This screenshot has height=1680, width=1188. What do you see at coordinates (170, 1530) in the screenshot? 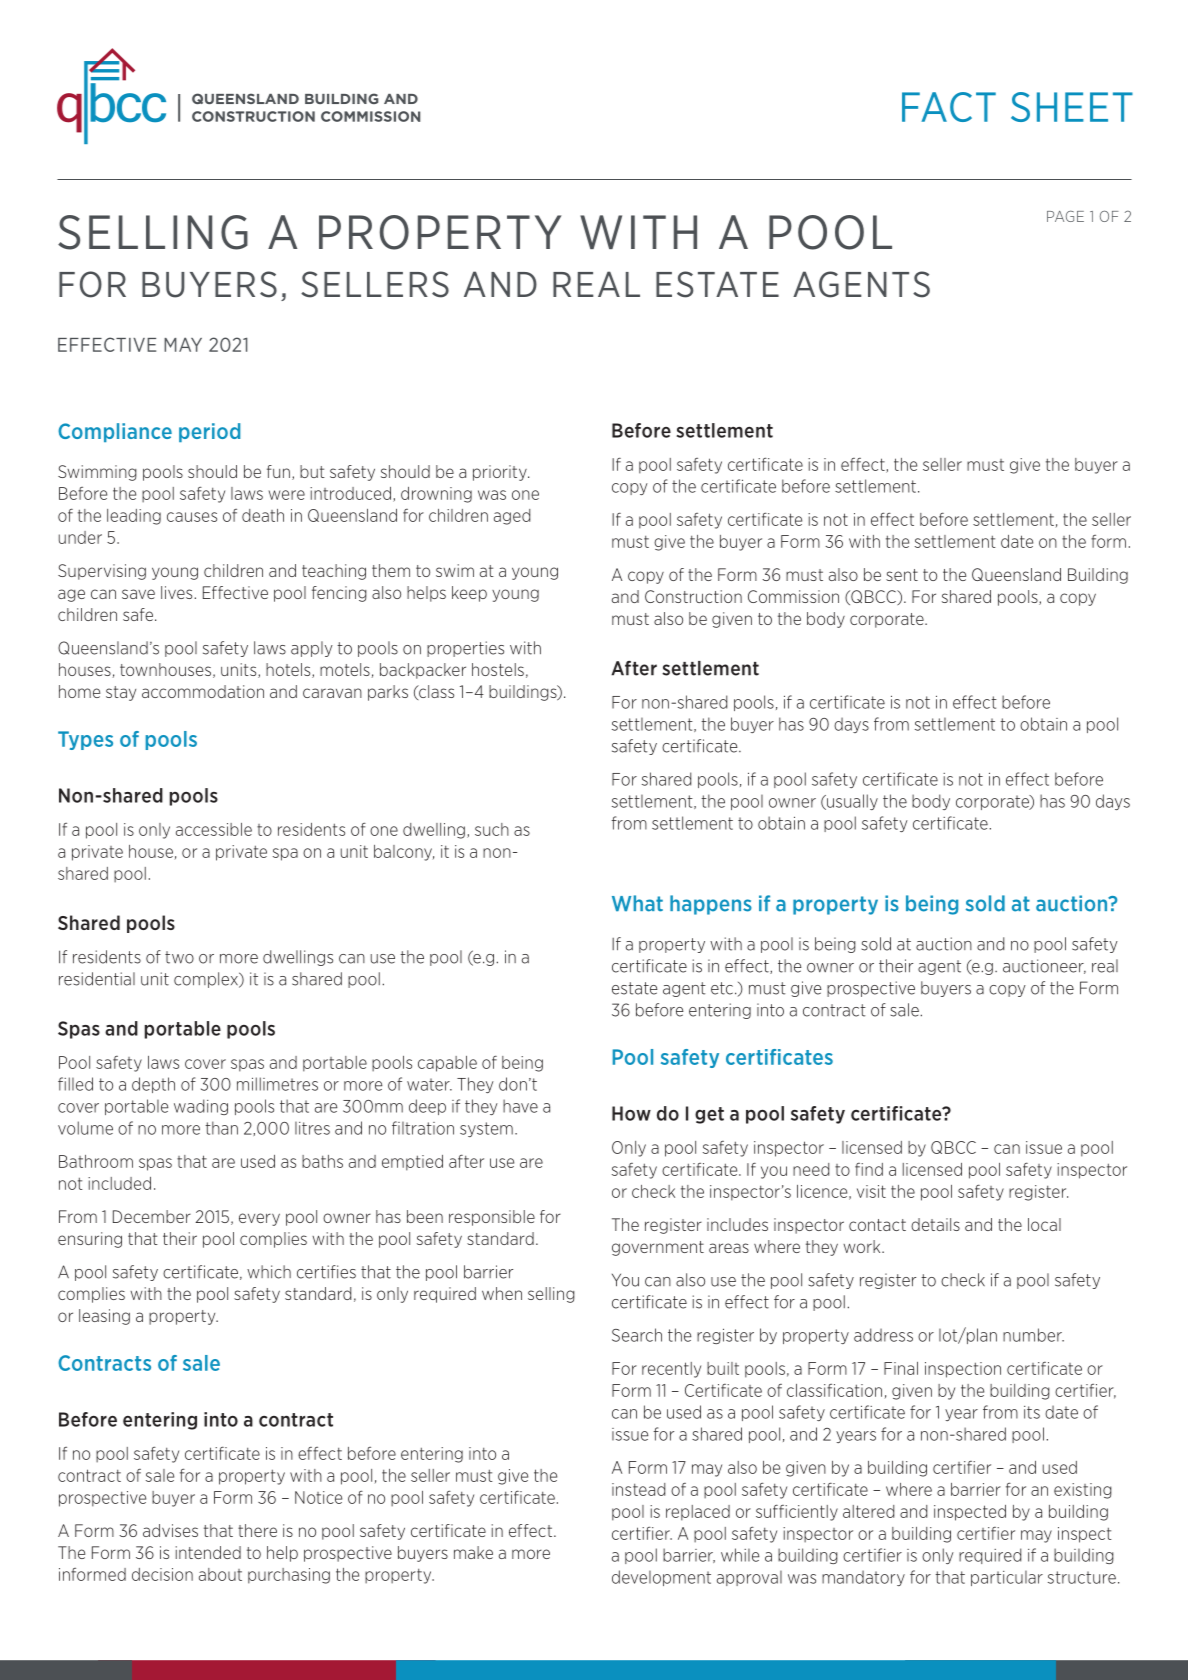
I see `advises` at bounding box center [170, 1530].
